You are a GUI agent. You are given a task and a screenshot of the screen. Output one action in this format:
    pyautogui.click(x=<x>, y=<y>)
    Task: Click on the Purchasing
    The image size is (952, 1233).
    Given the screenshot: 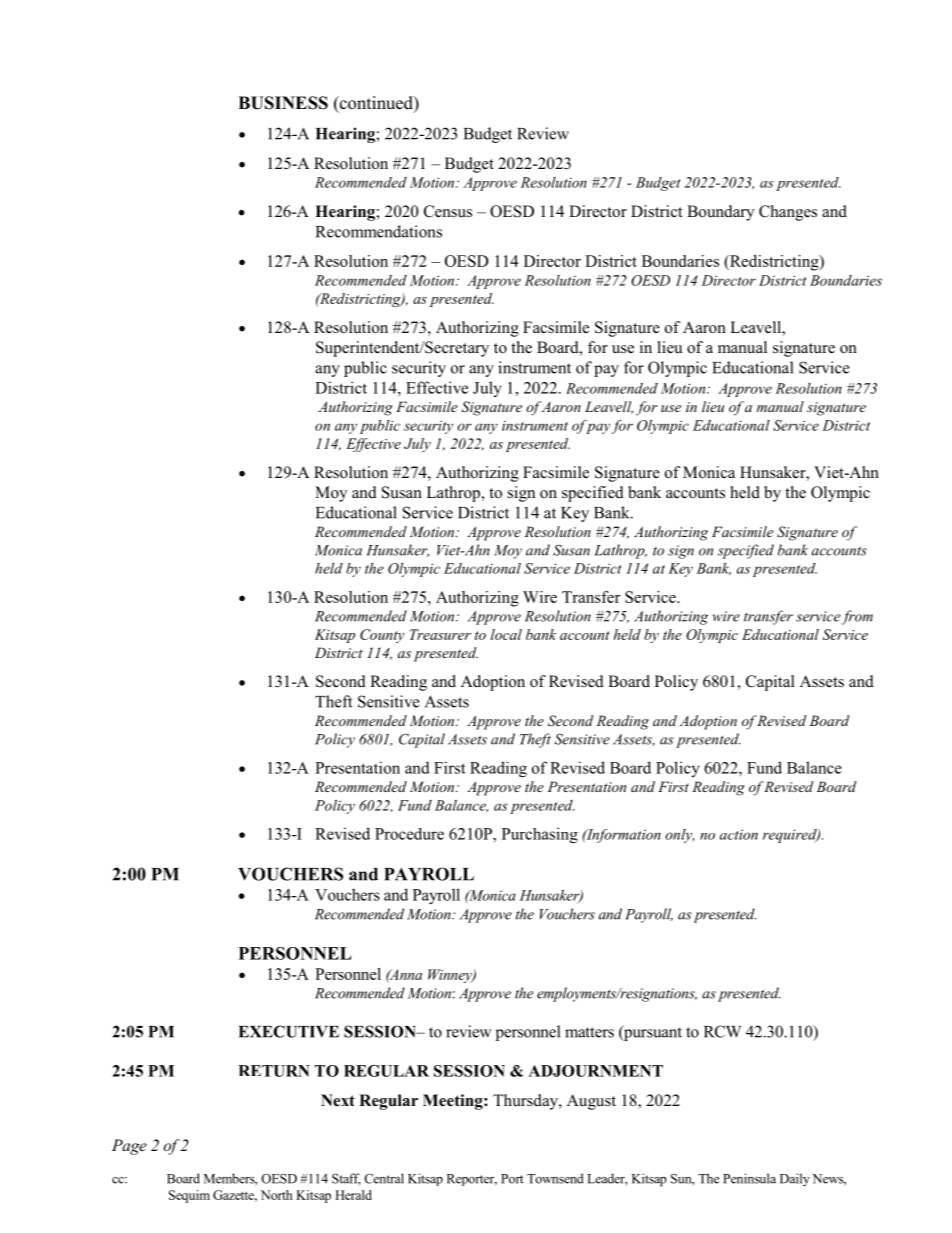 What is the action you would take?
    pyautogui.click(x=540, y=835)
